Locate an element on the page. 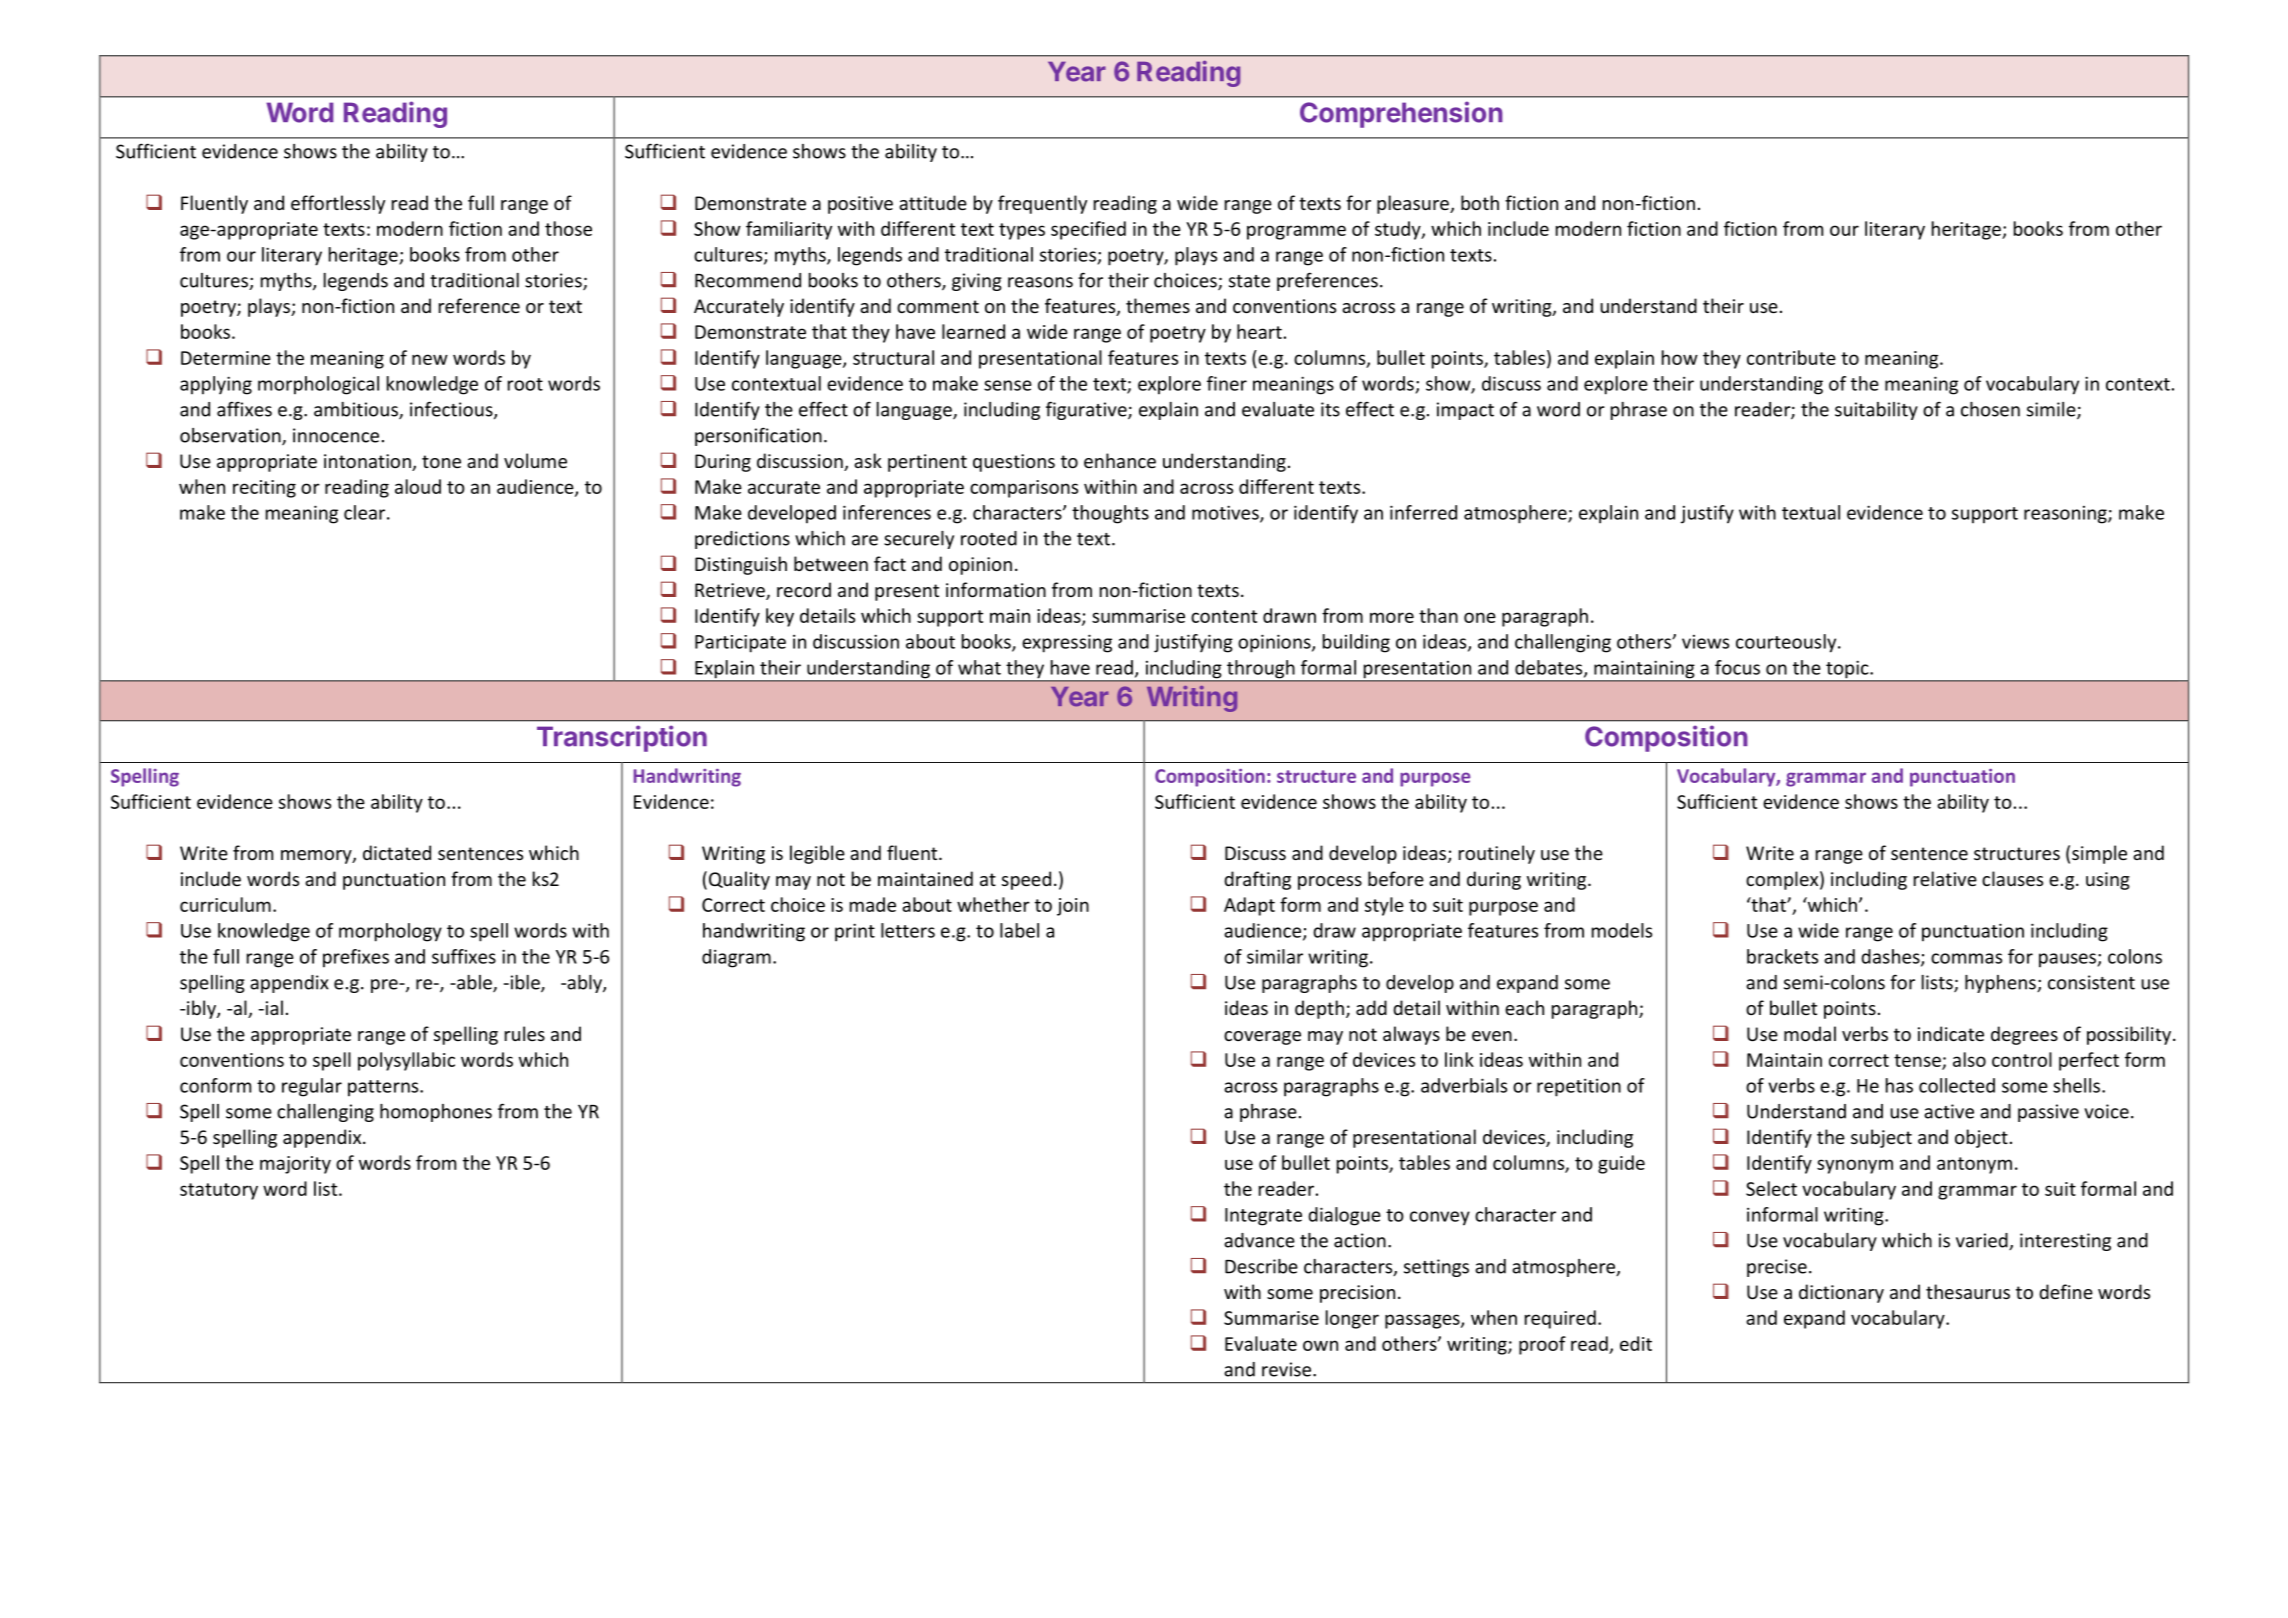  through is located at coordinates (1261, 670).
